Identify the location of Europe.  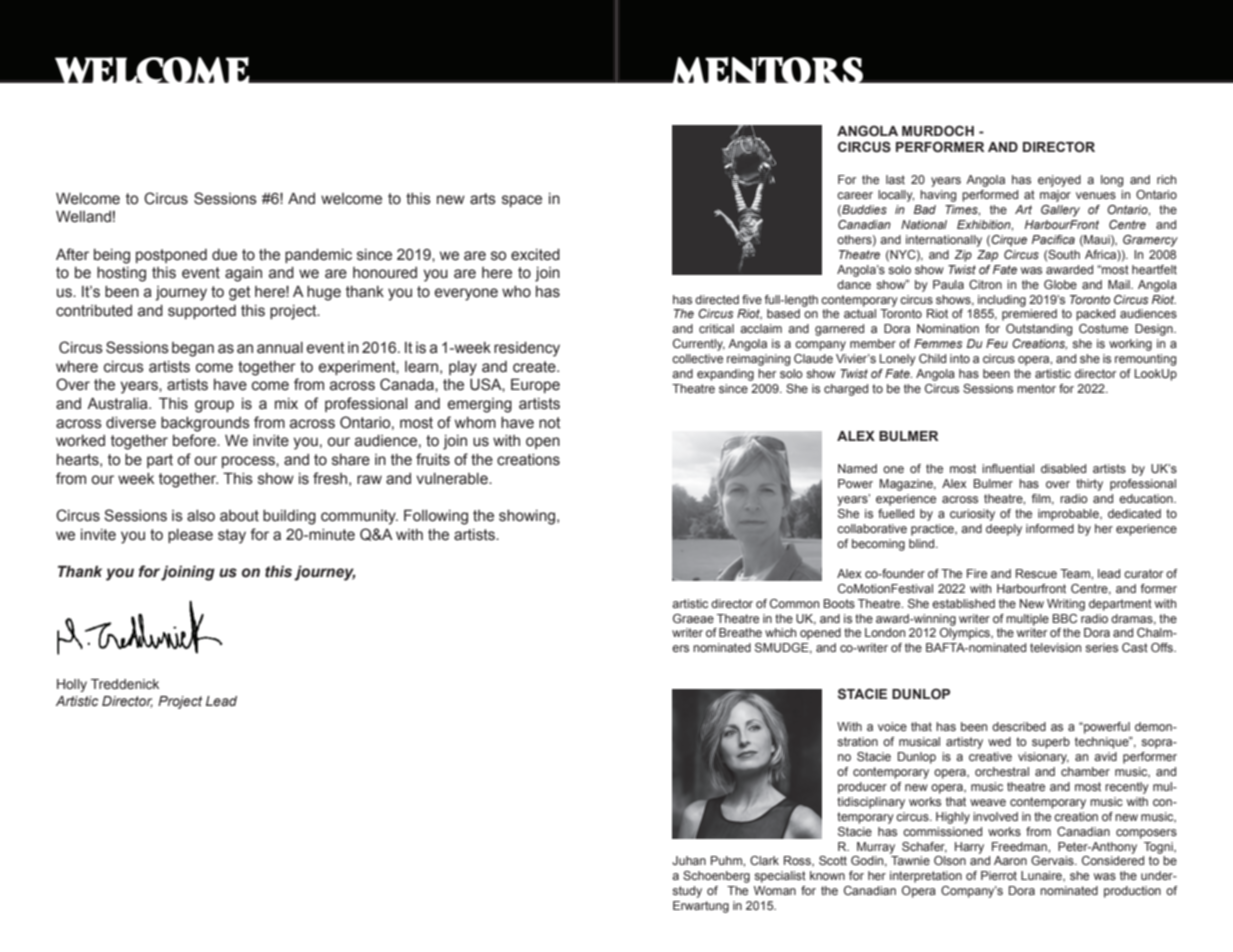
(535, 385).
